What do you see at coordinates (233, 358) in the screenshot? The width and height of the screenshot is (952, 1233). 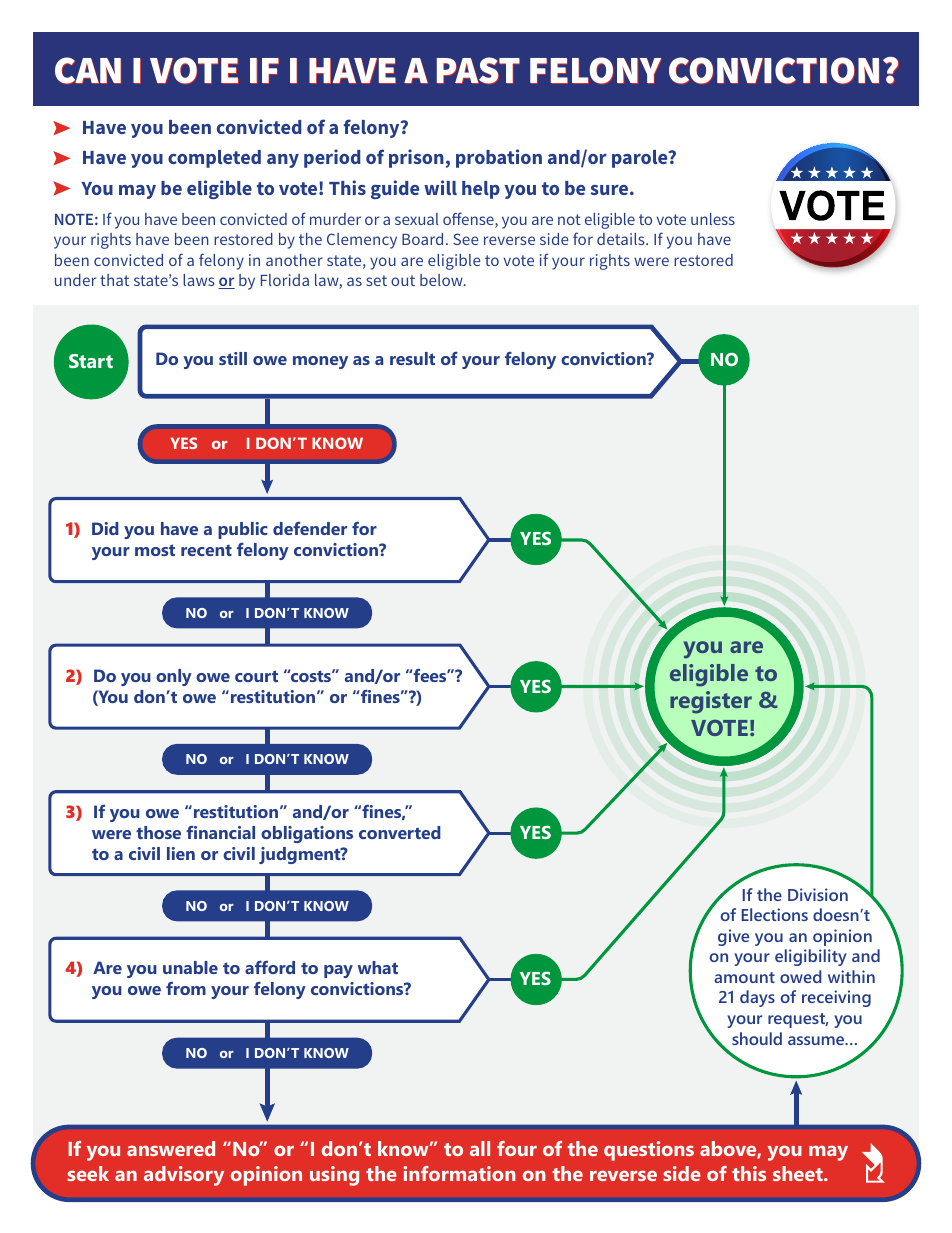 I see `still` at bounding box center [233, 358].
